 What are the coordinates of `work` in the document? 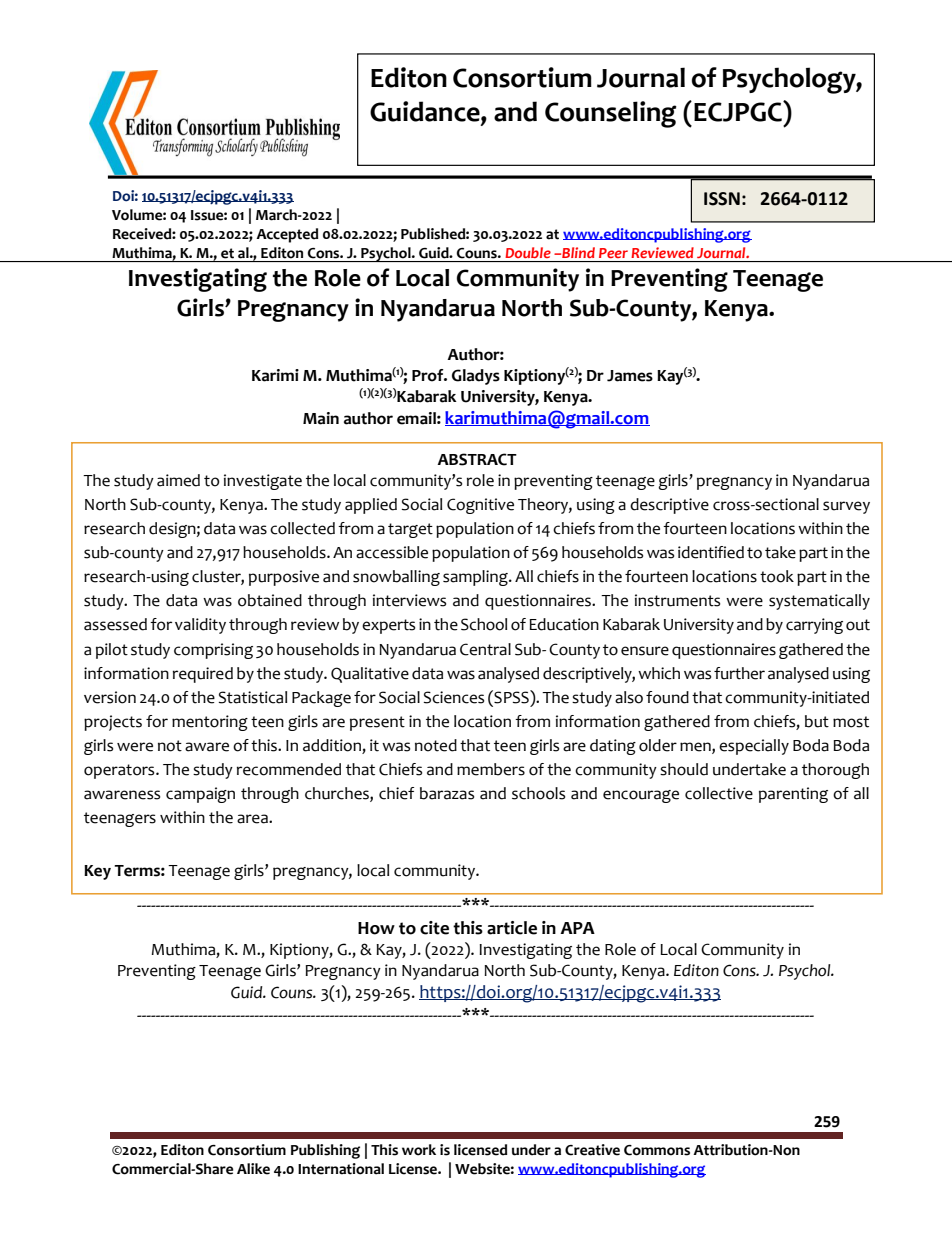 It's located at (419, 1150).
